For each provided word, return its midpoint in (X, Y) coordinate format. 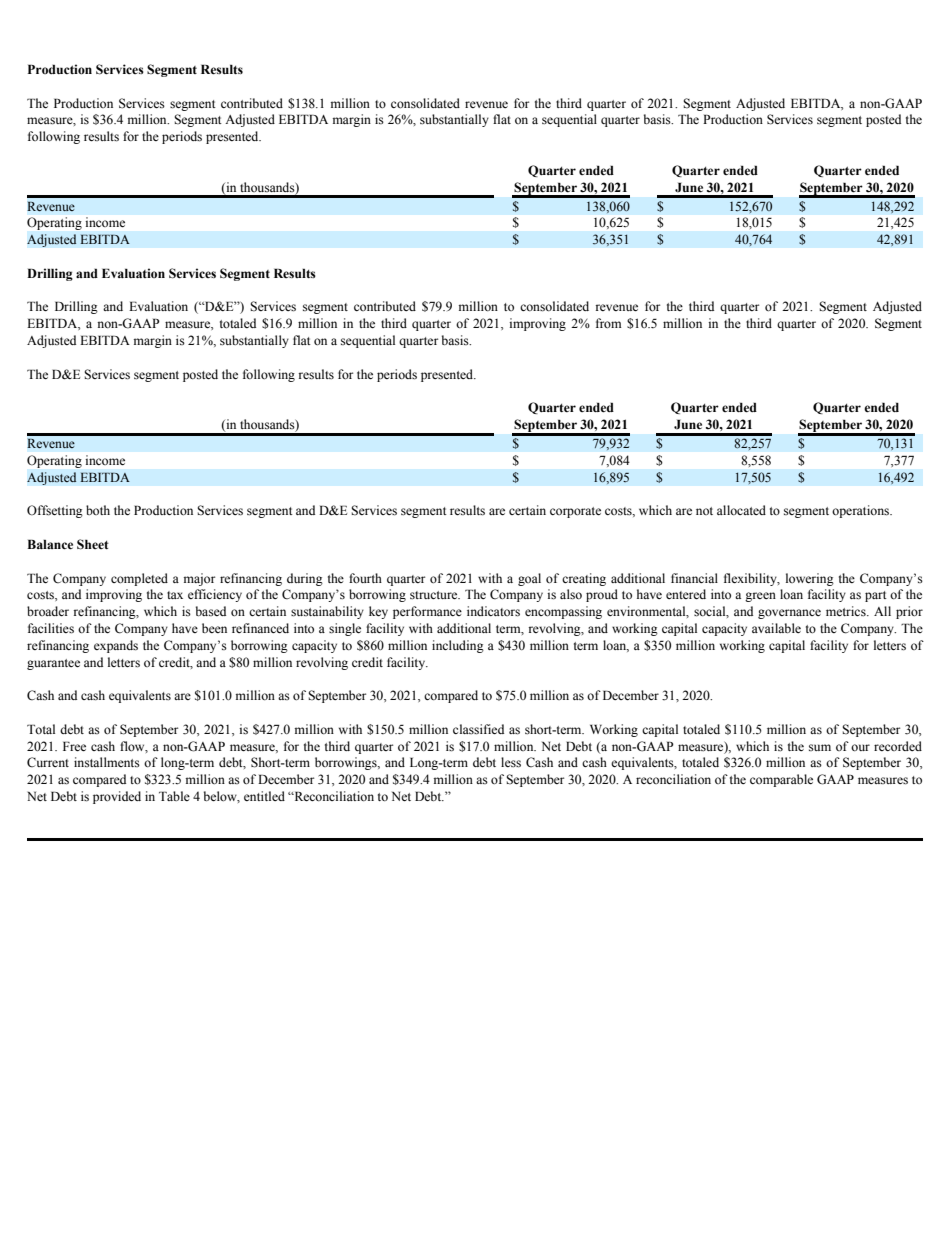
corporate (575, 512)
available (776, 628)
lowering (810, 579)
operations (861, 511)
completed (139, 579)
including (458, 646)
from (608, 323)
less (511, 762)
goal (529, 579)
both (98, 510)
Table (174, 796)
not (704, 511)
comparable (781, 780)
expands (116, 646)
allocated (741, 510)
